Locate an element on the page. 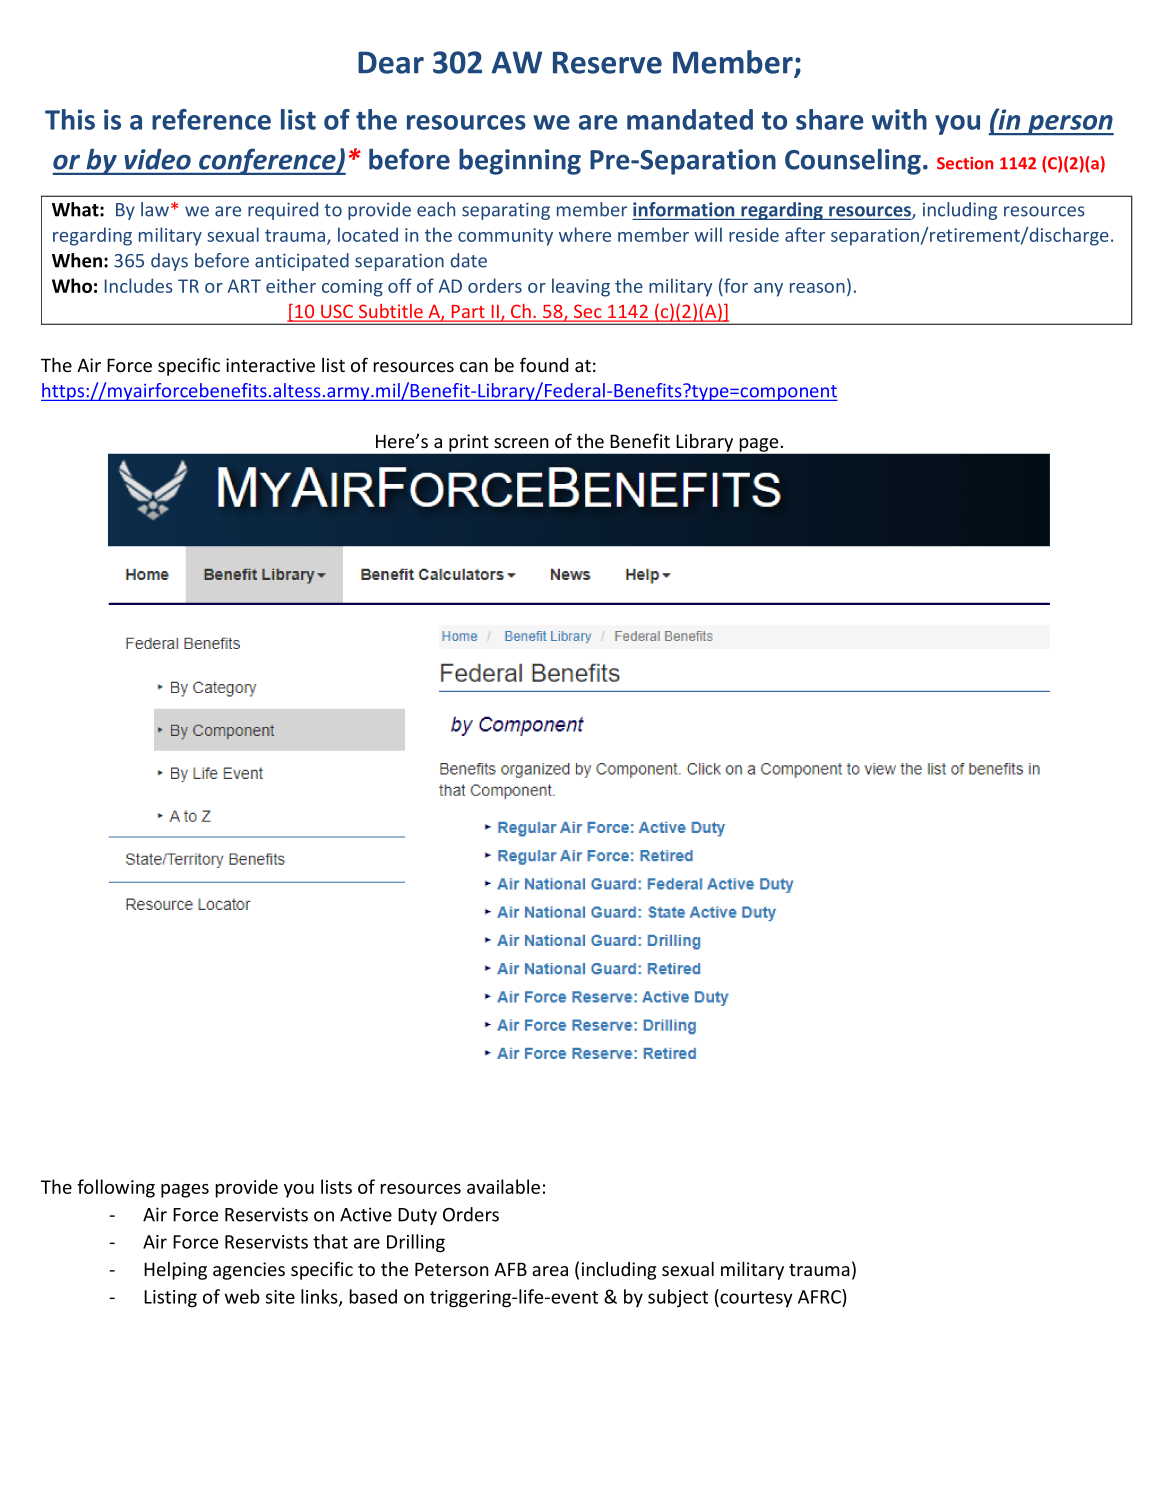  Includes is located at coordinates (139, 285).
